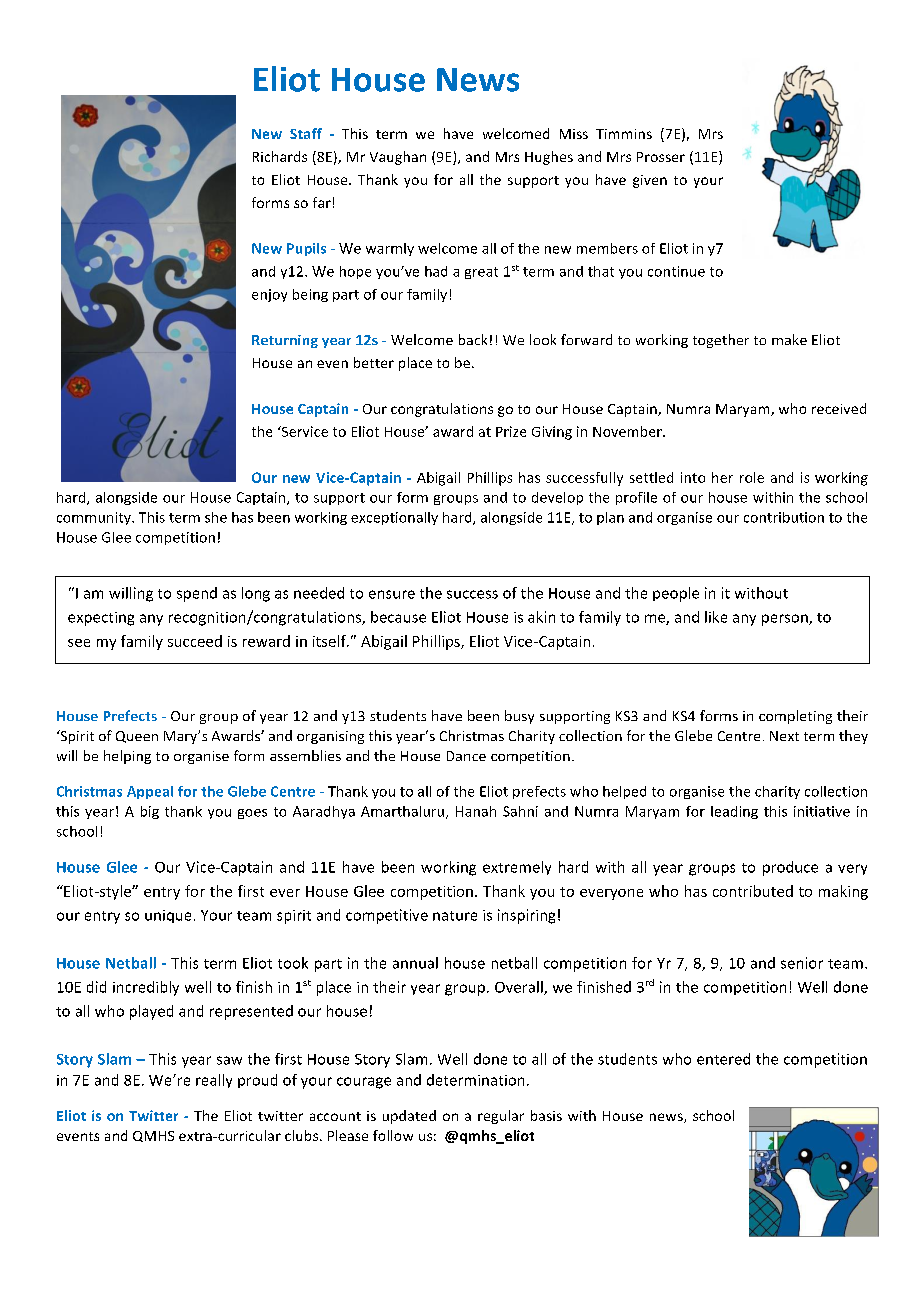 This screenshot has width=924, height=1308. What do you see at coordinates (285, 341) in the screenshot?
I see `Returning` at bounding box center [285, 341].
